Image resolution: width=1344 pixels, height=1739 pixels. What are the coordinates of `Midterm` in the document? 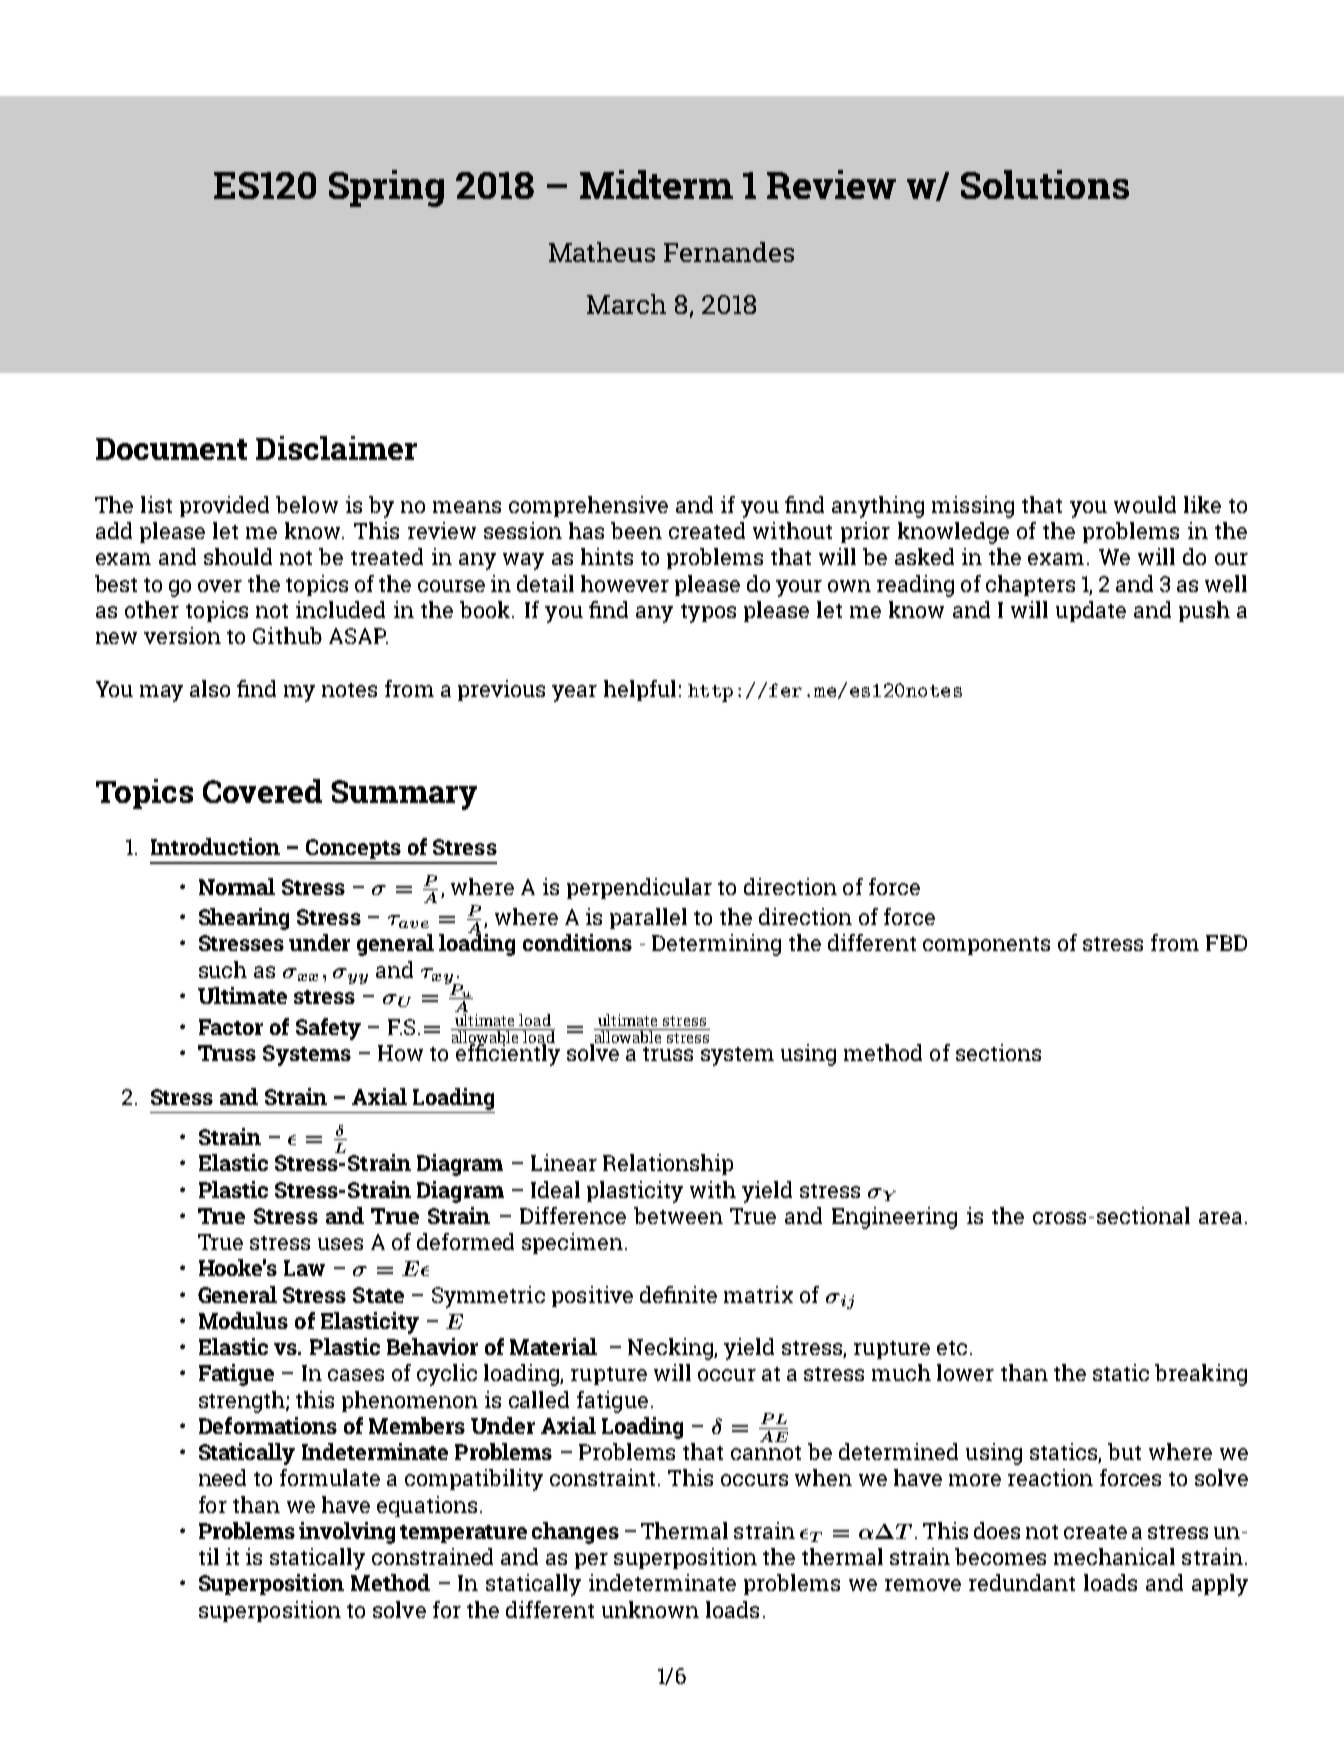 It's located at (656, 184).
